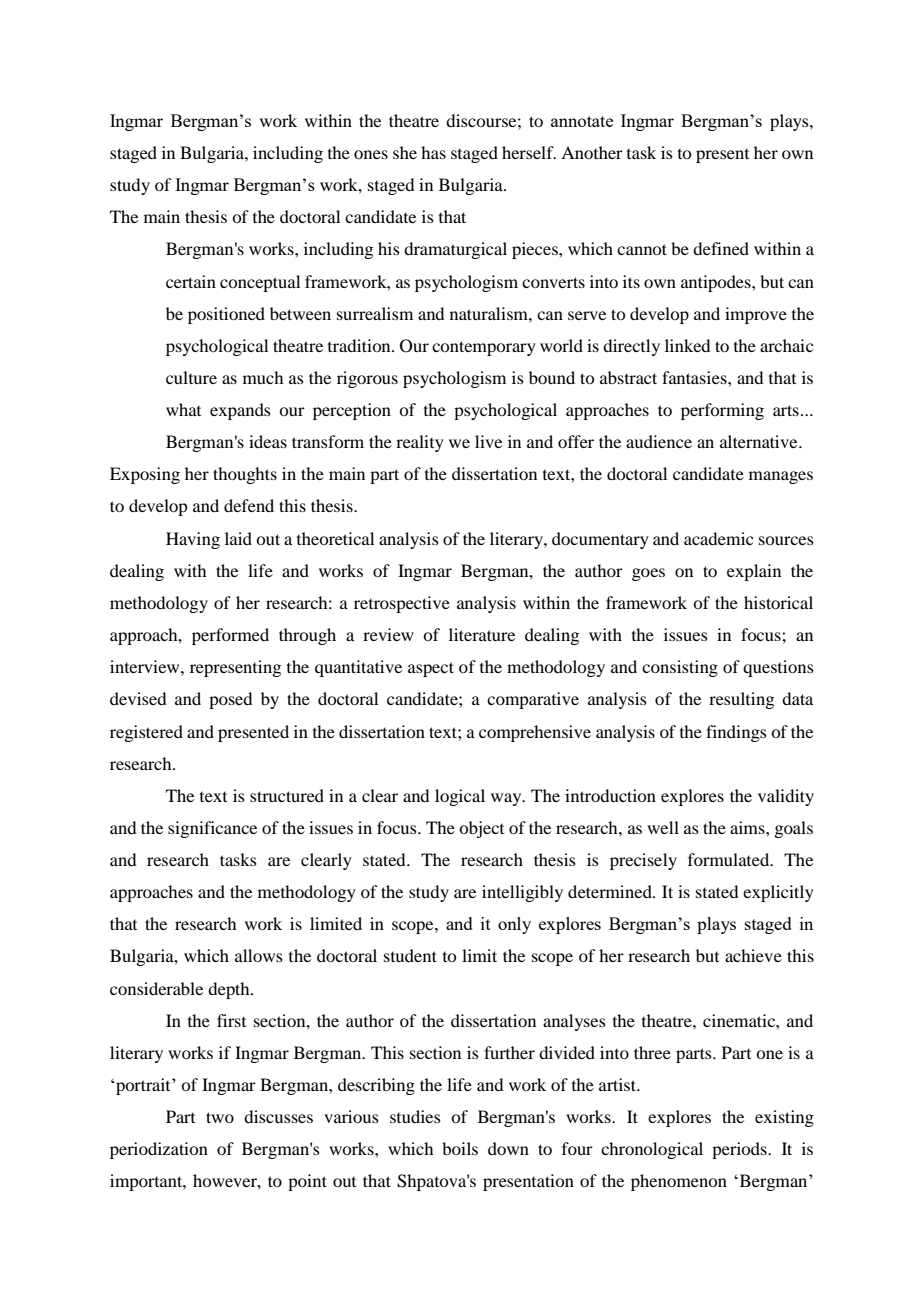  Describe the element at coordinates (230, 636) in the screenshot. I see `performed` at that location.
